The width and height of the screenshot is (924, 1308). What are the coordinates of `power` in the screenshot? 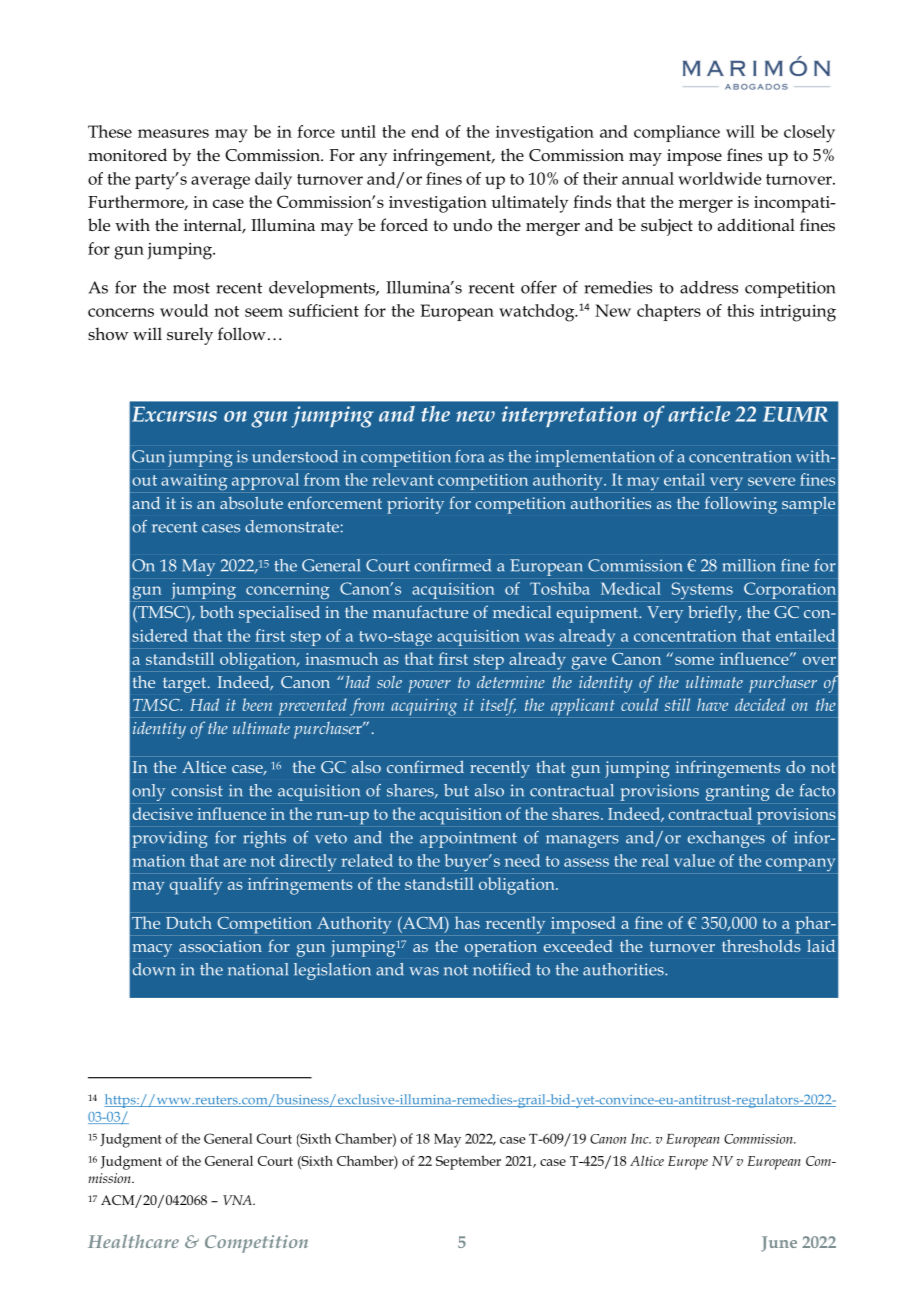 It's located at (429, 686).
